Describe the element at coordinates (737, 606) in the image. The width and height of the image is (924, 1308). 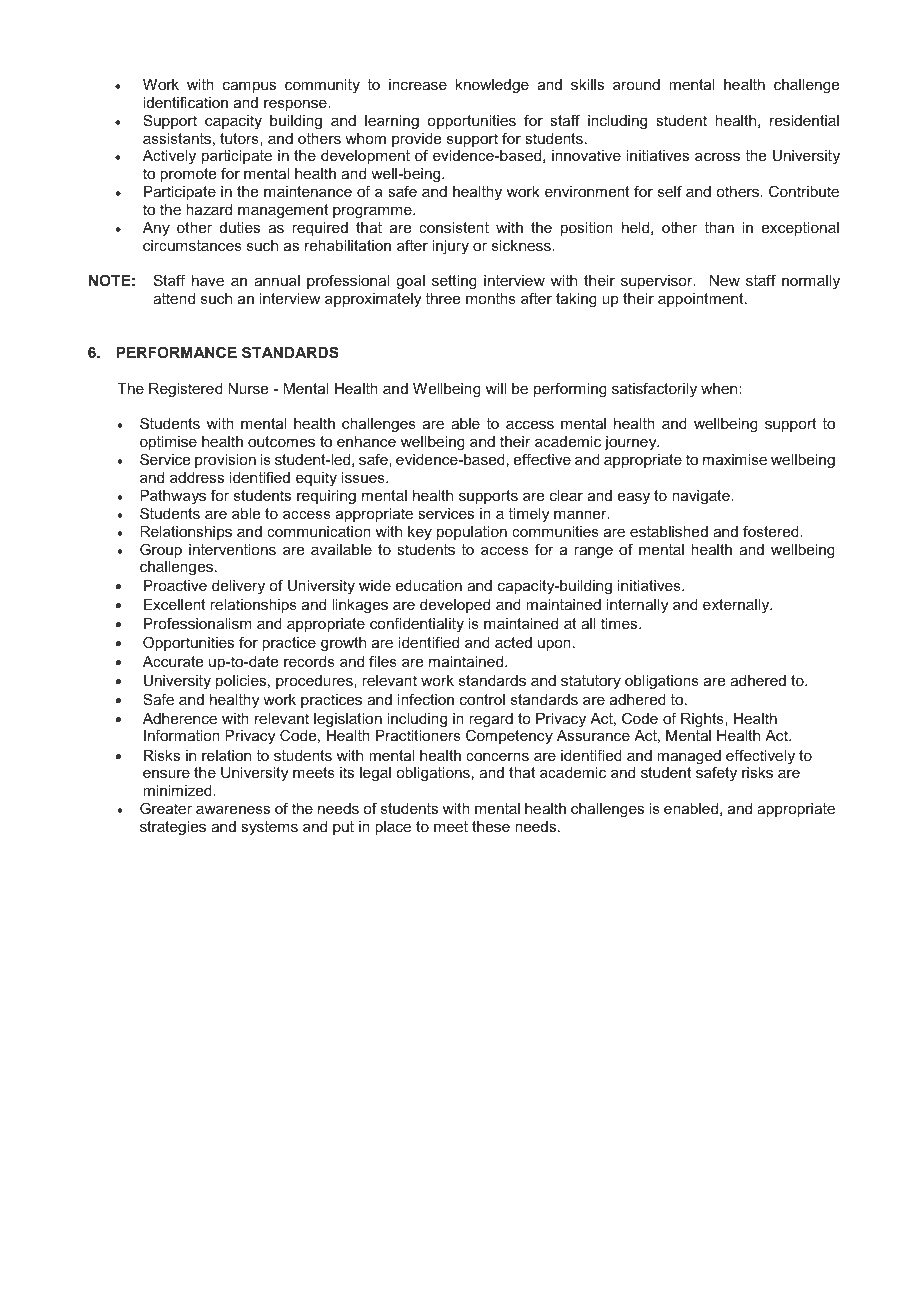
I see `externally` at that location.
